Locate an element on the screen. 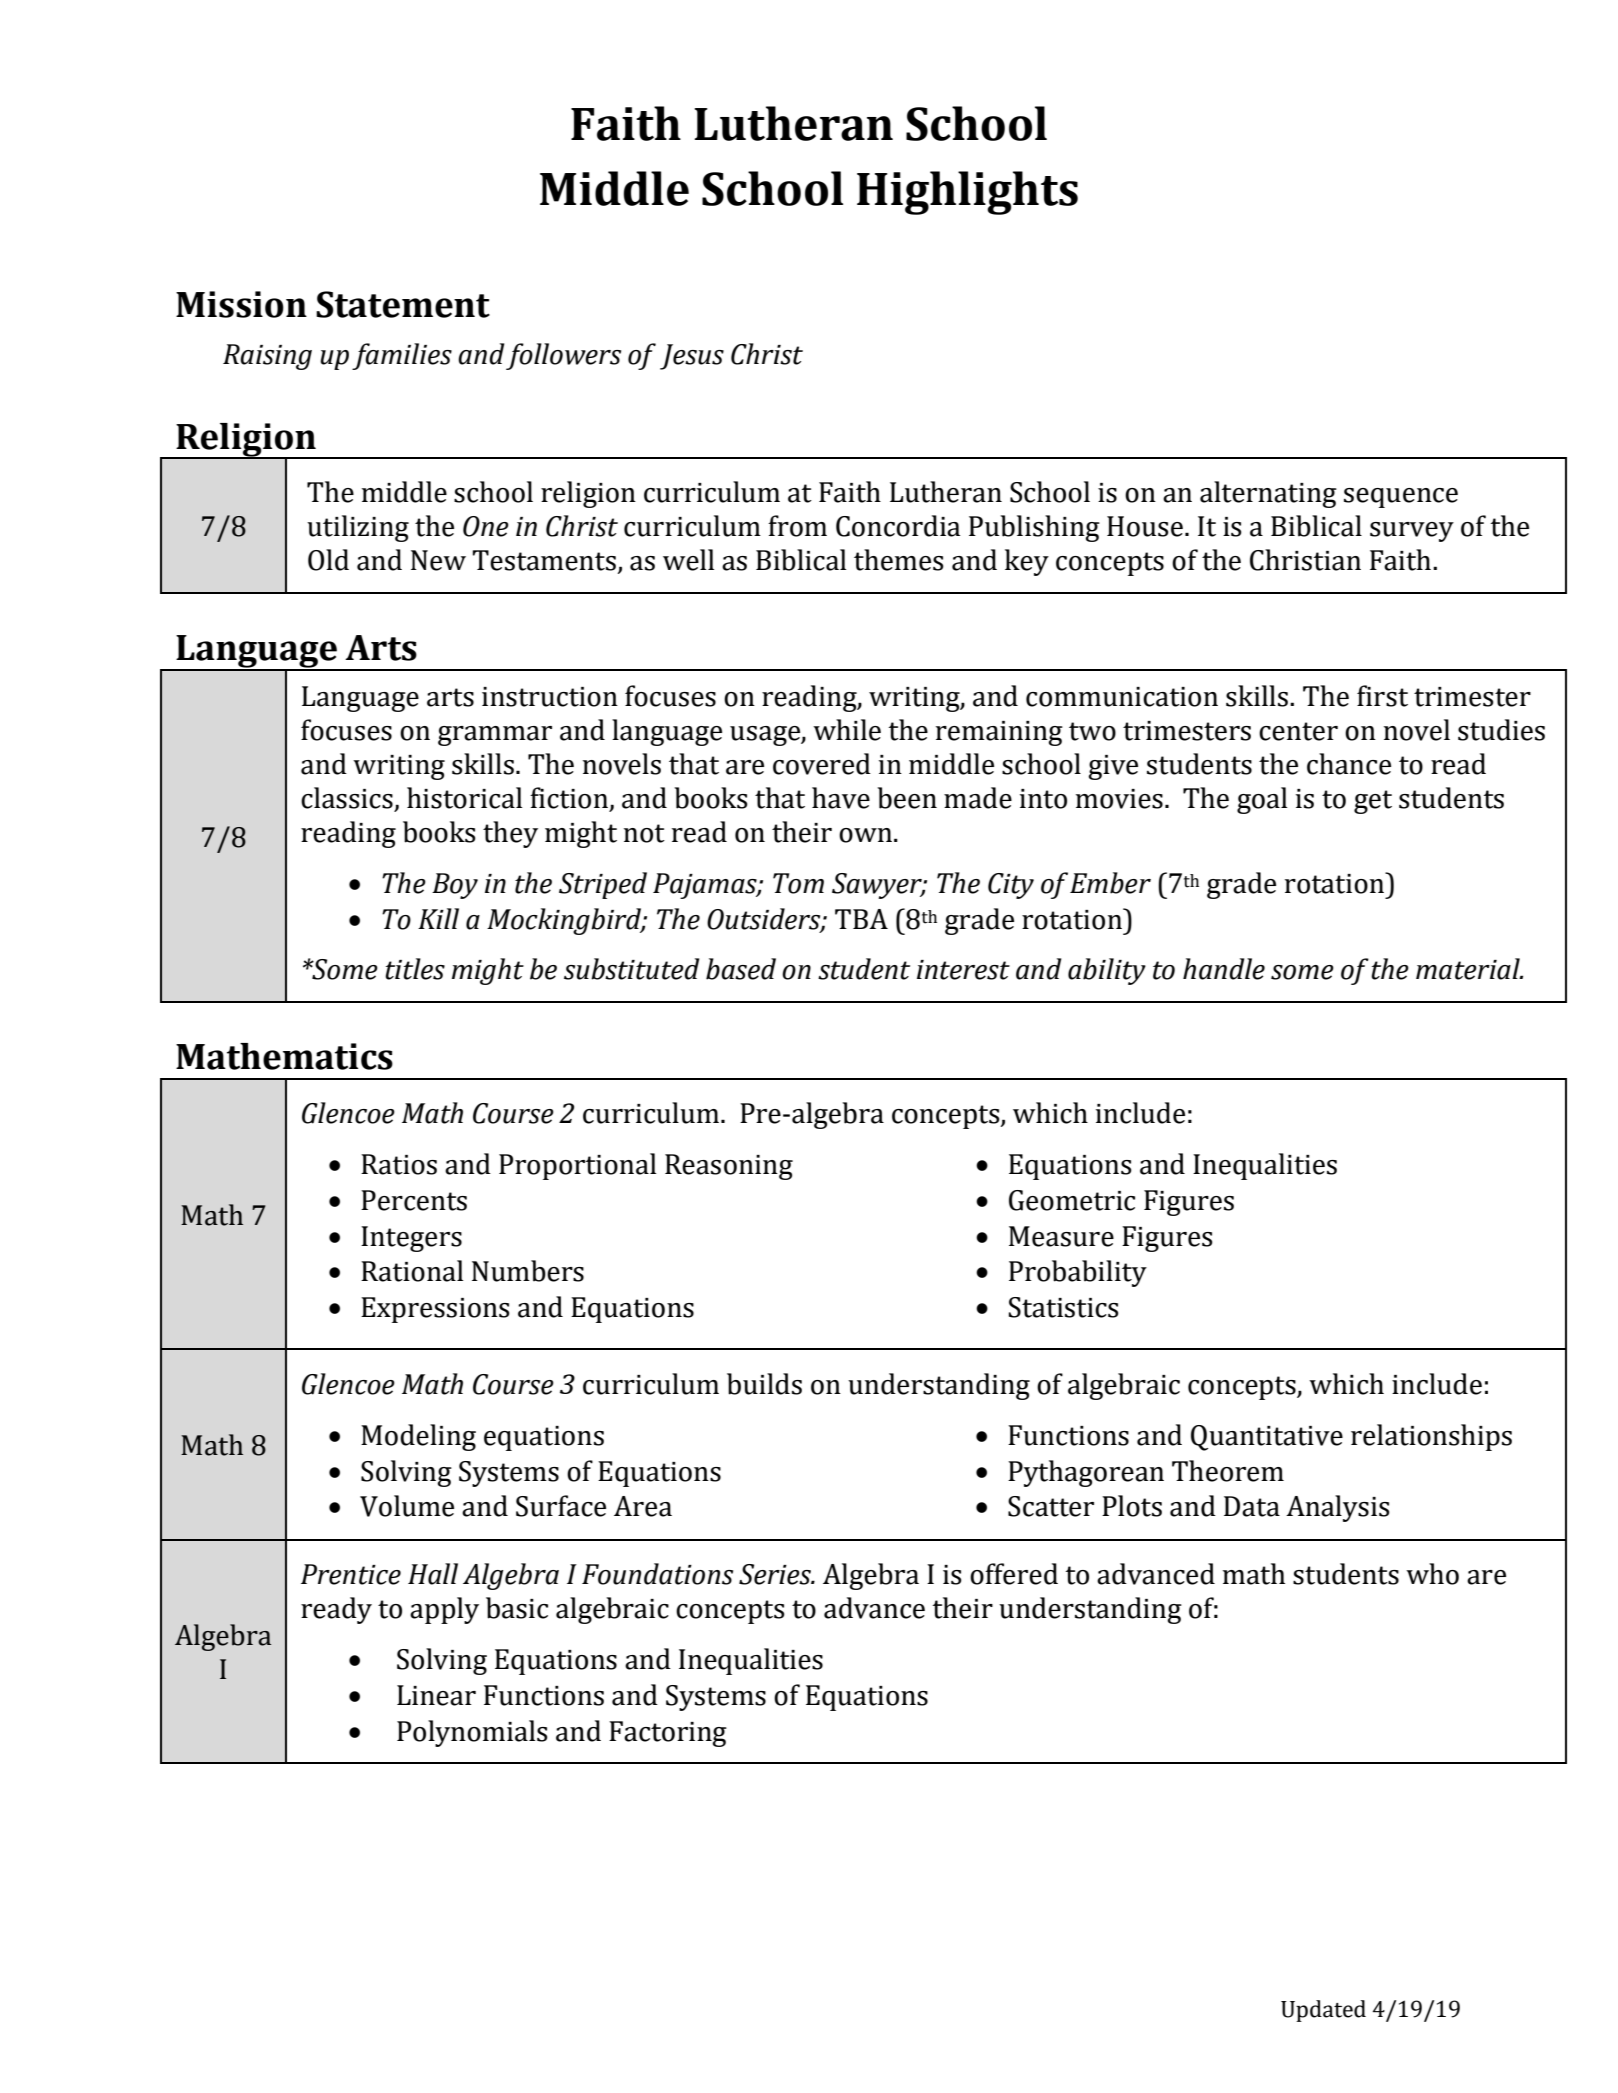  Analysis is located at coordinates (1338, 1508).
